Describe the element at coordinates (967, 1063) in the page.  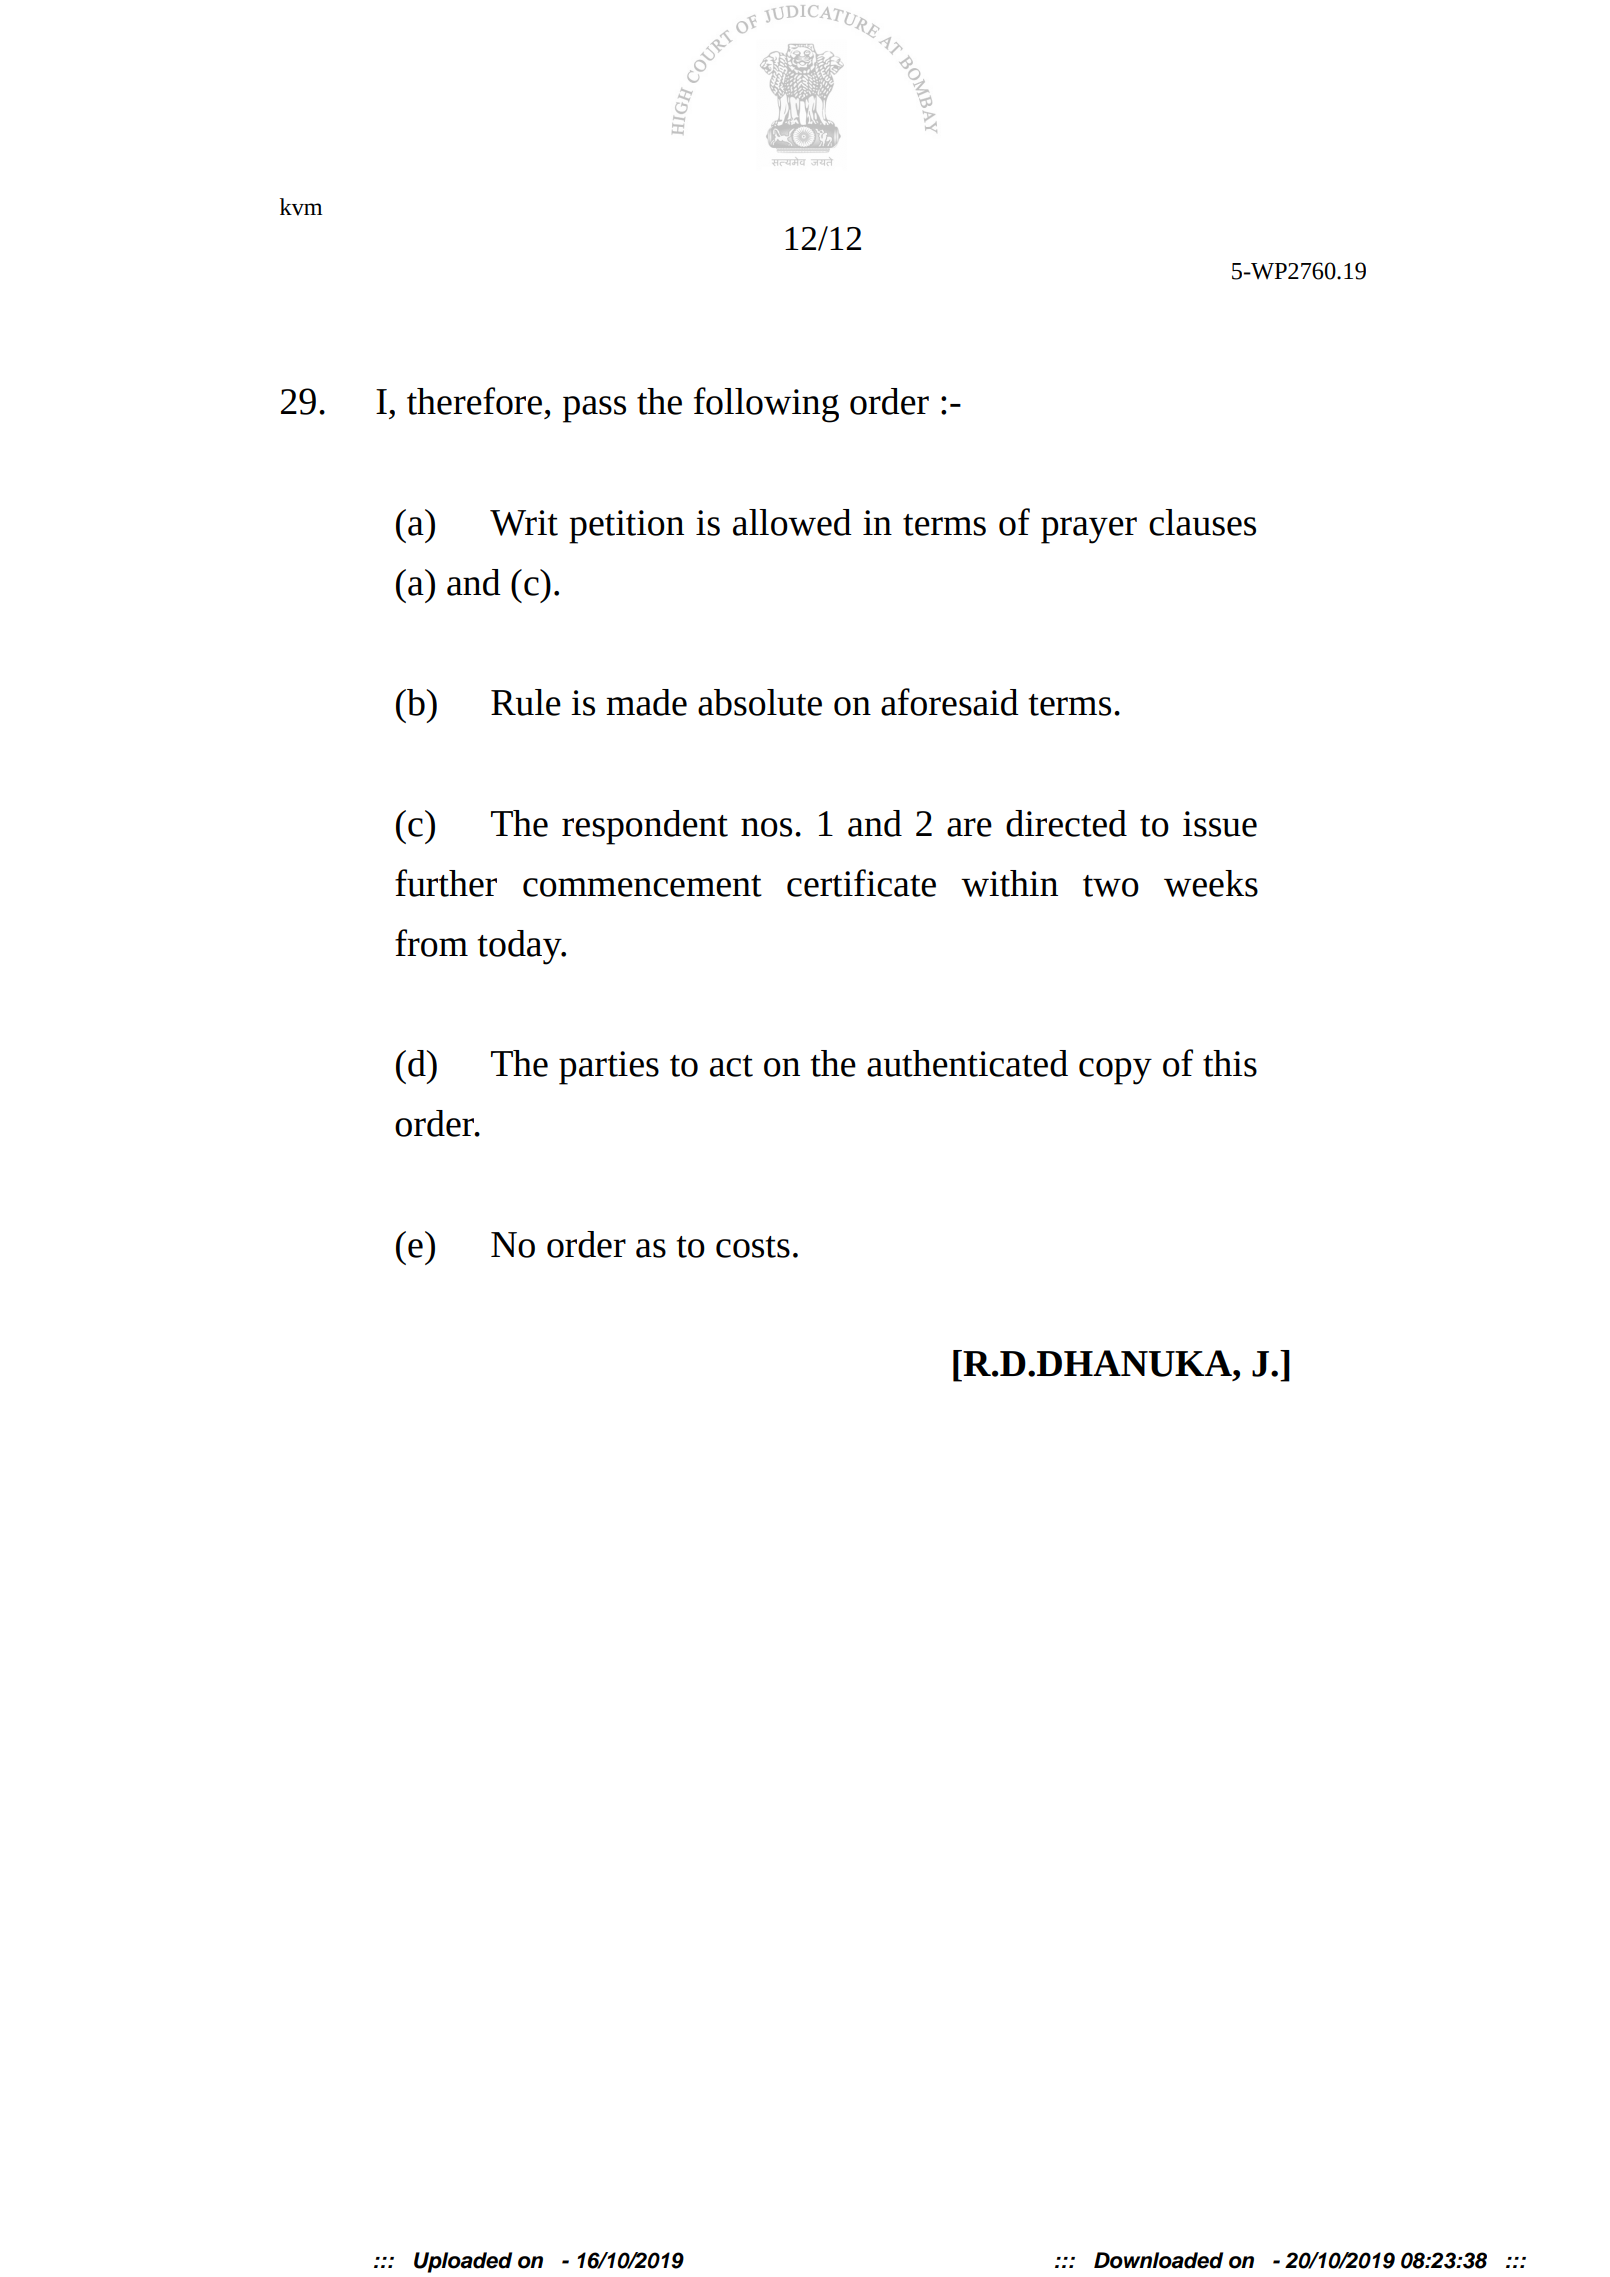
I see `authenticated` at that location.
